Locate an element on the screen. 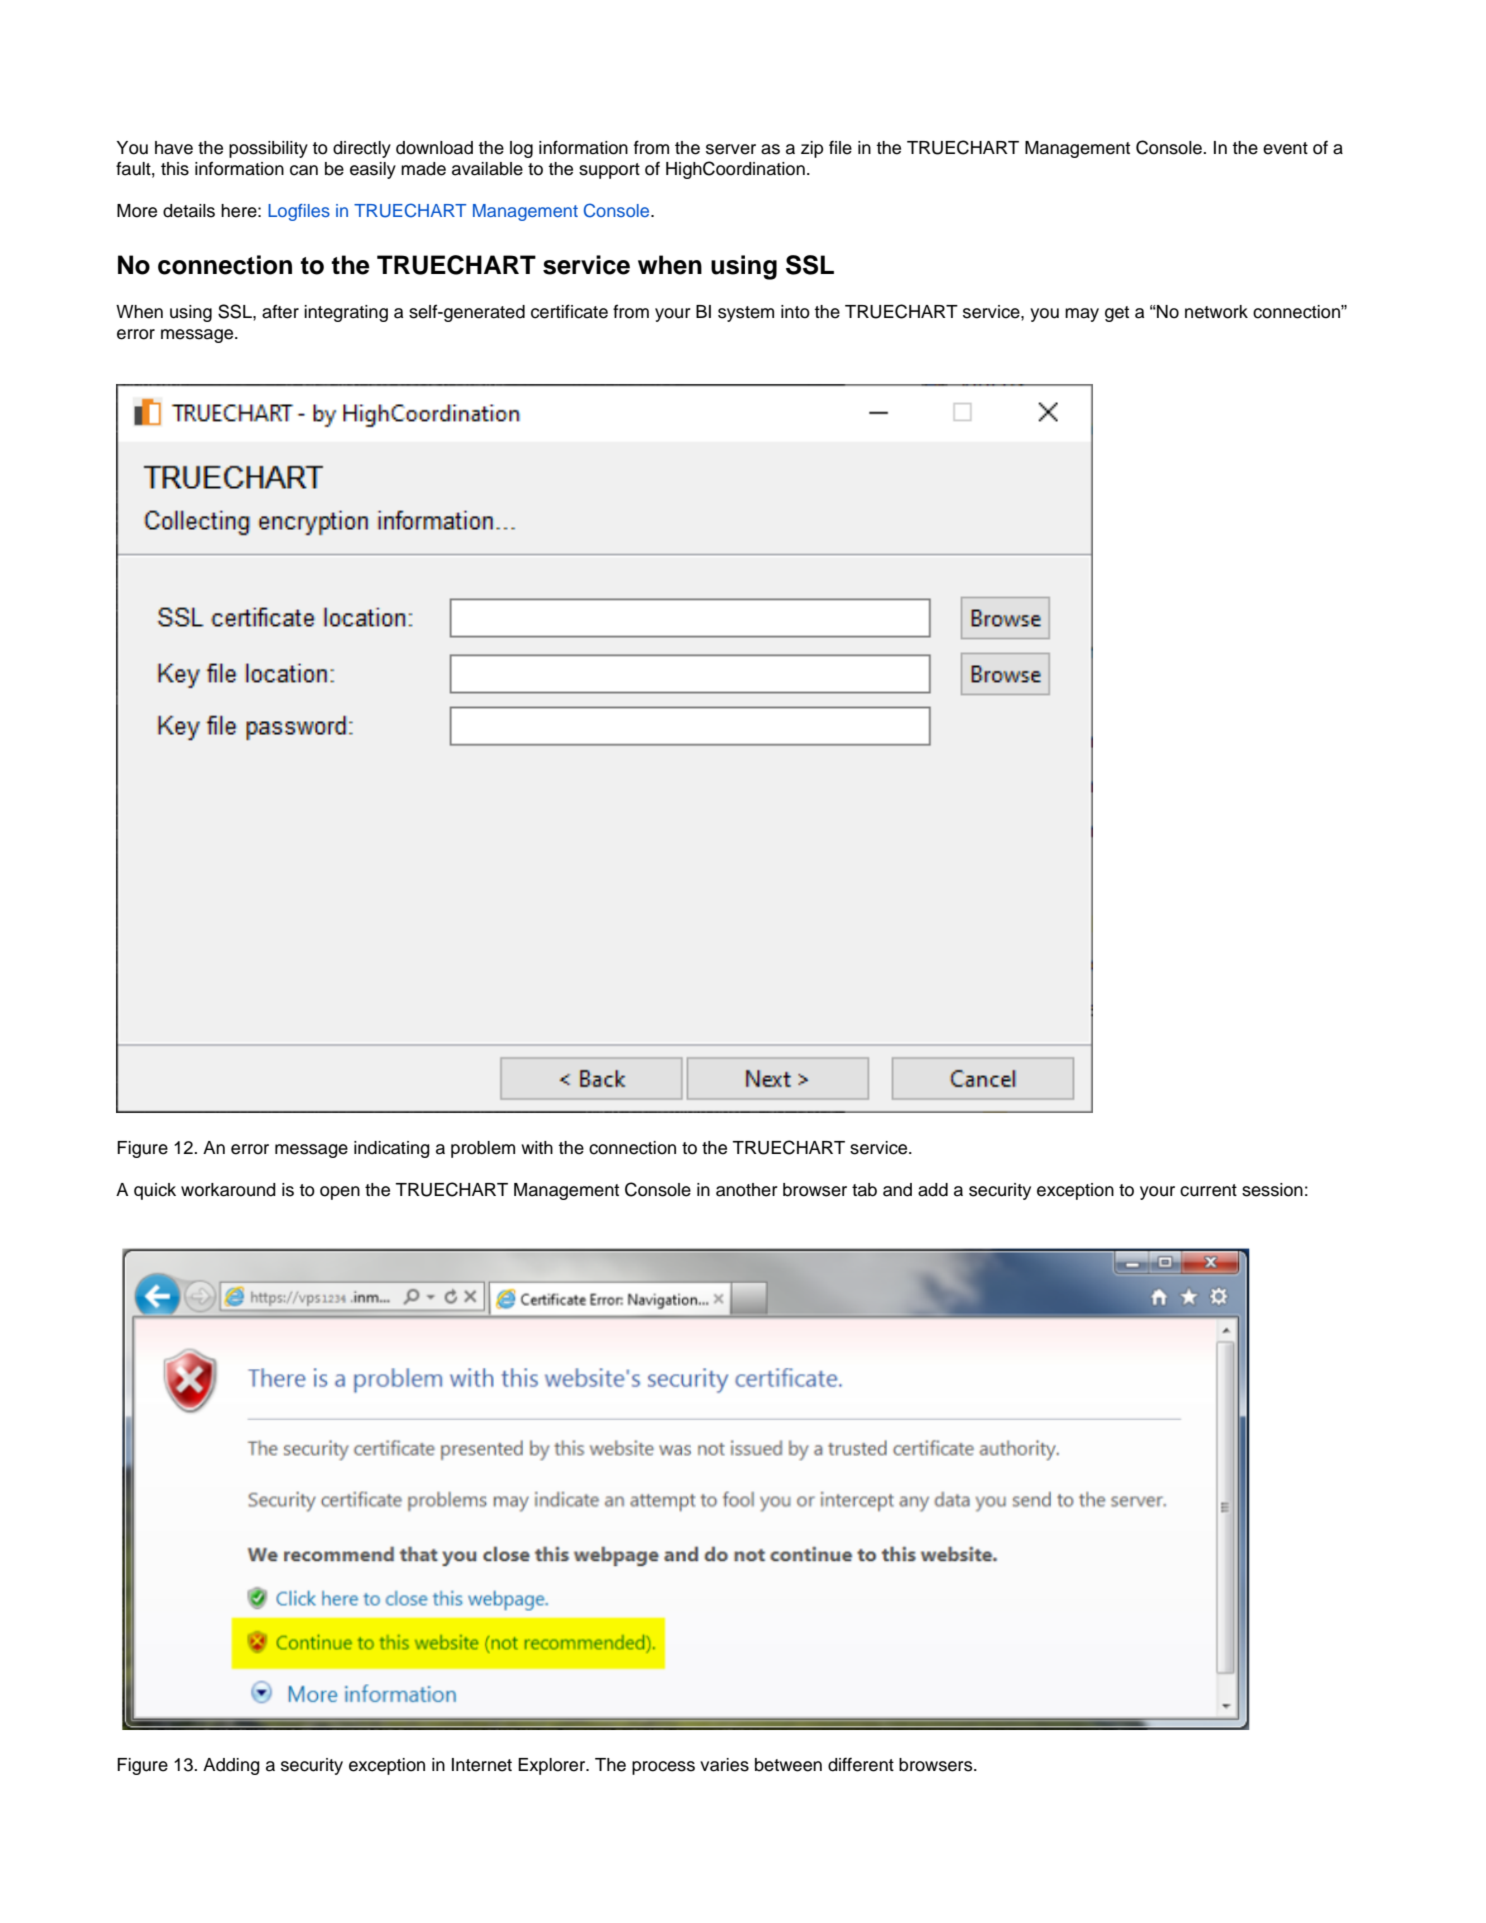 The width and height of the screenshot is (1486, 1923). get is located at coordinates (1117, 314).
